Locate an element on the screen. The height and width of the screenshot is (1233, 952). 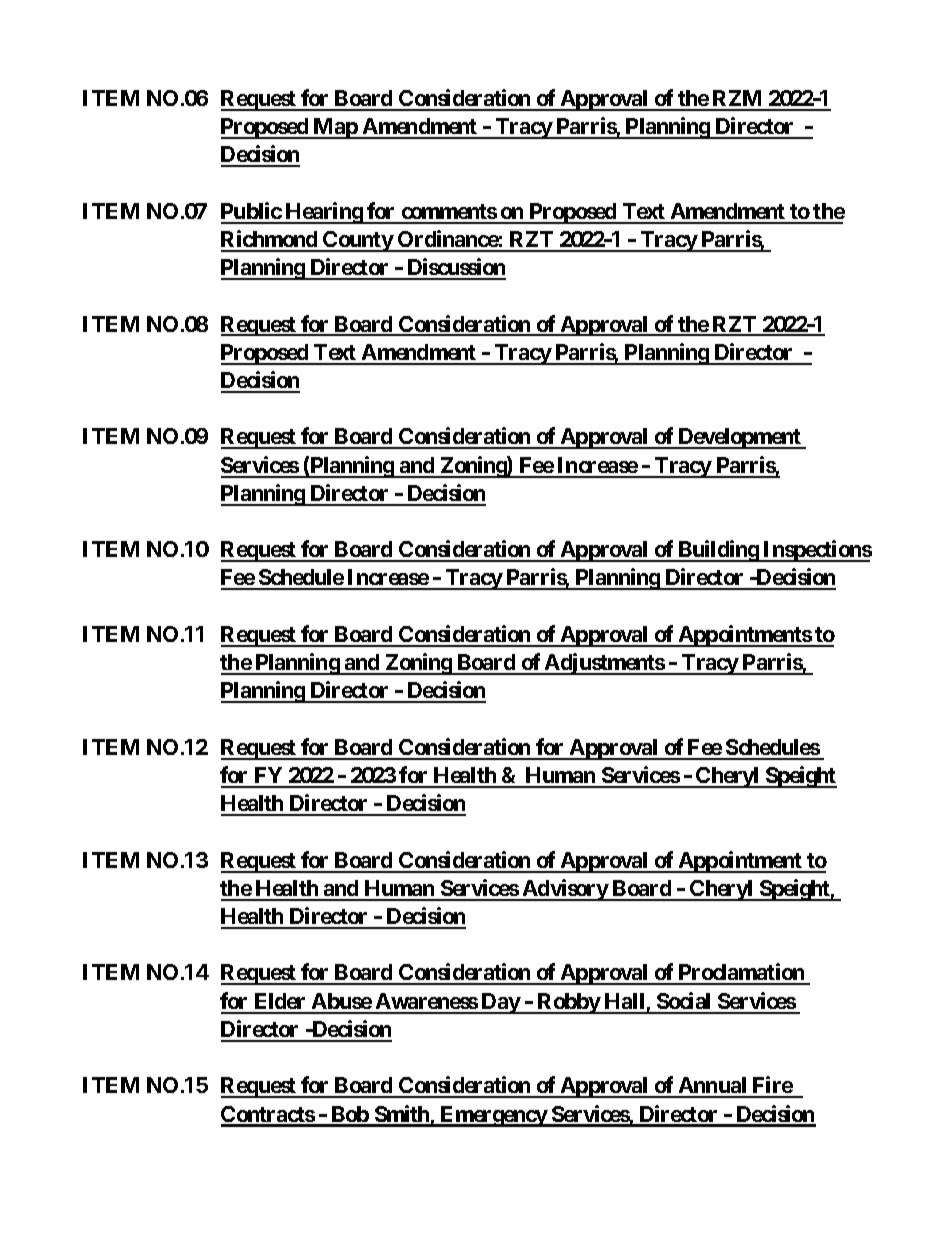
Day is located at coordinates (500, 1003).
